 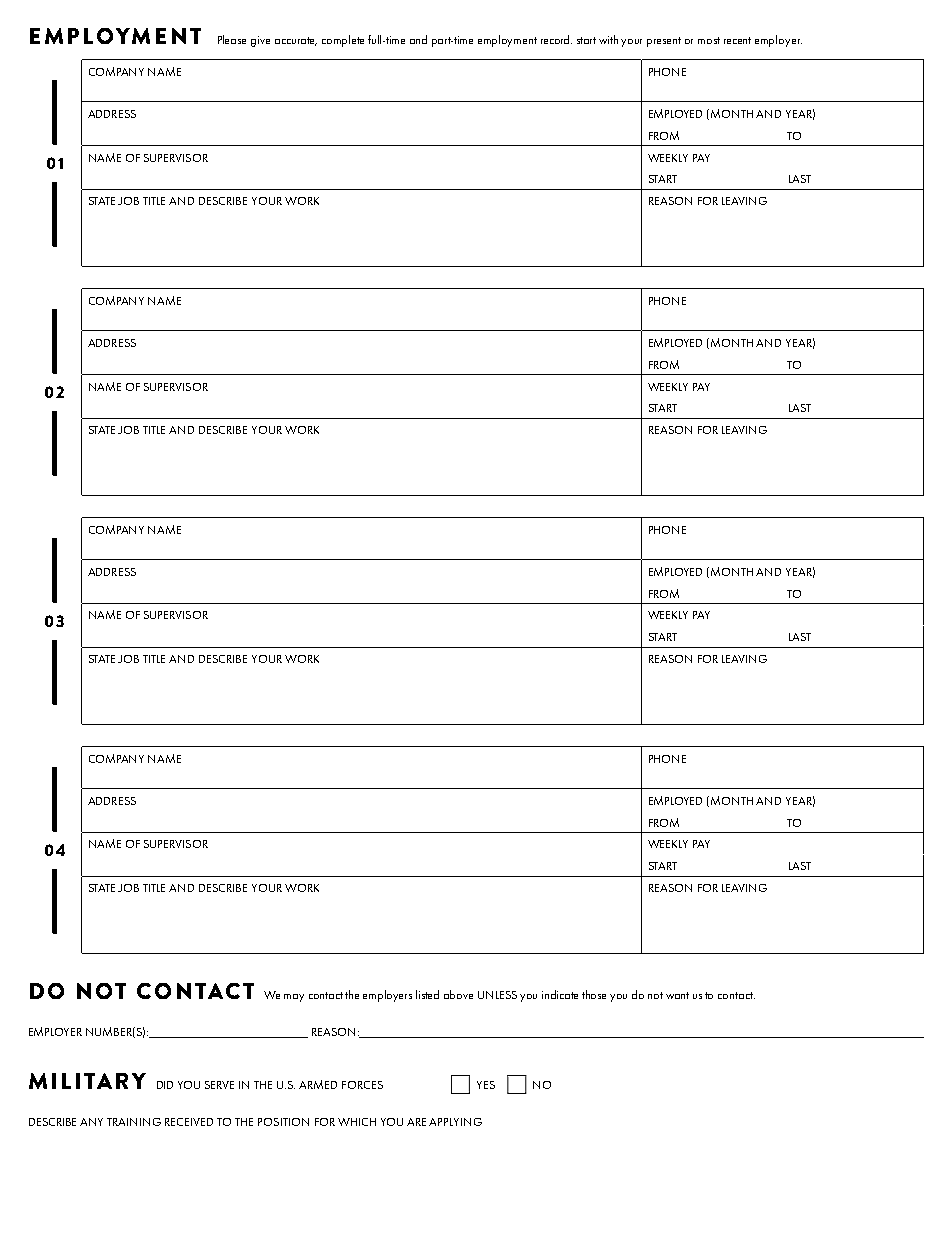 What do you see at coordinates (232, 39) in the document?
I see `Please` at bounding box center [232, 39].
